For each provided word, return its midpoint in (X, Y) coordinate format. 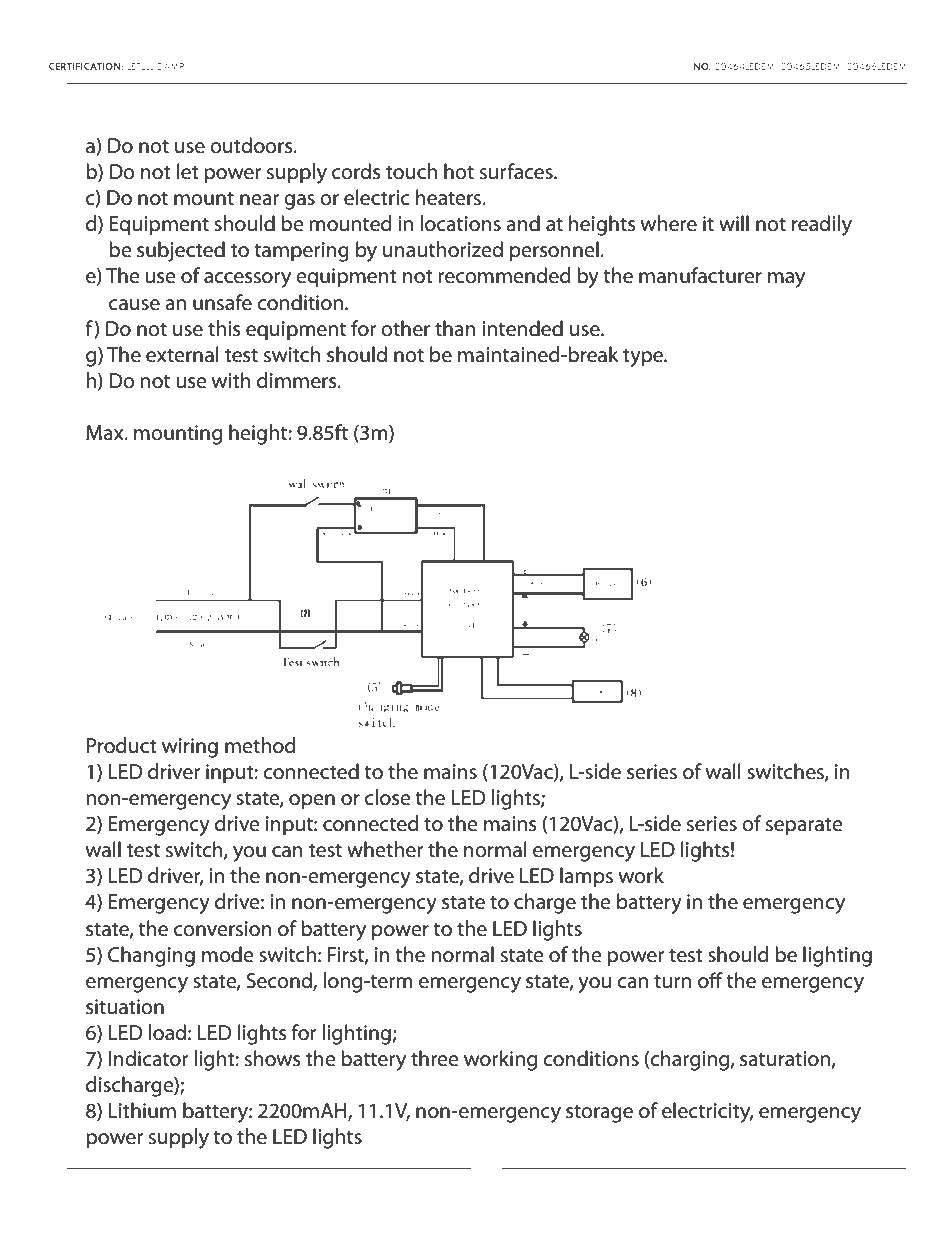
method (260, 745)
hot (459, 171)
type (644, 358)
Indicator (149, 1058)
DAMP (171, 66)
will (734, 223)
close (388, 797)
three (435, 1058)
